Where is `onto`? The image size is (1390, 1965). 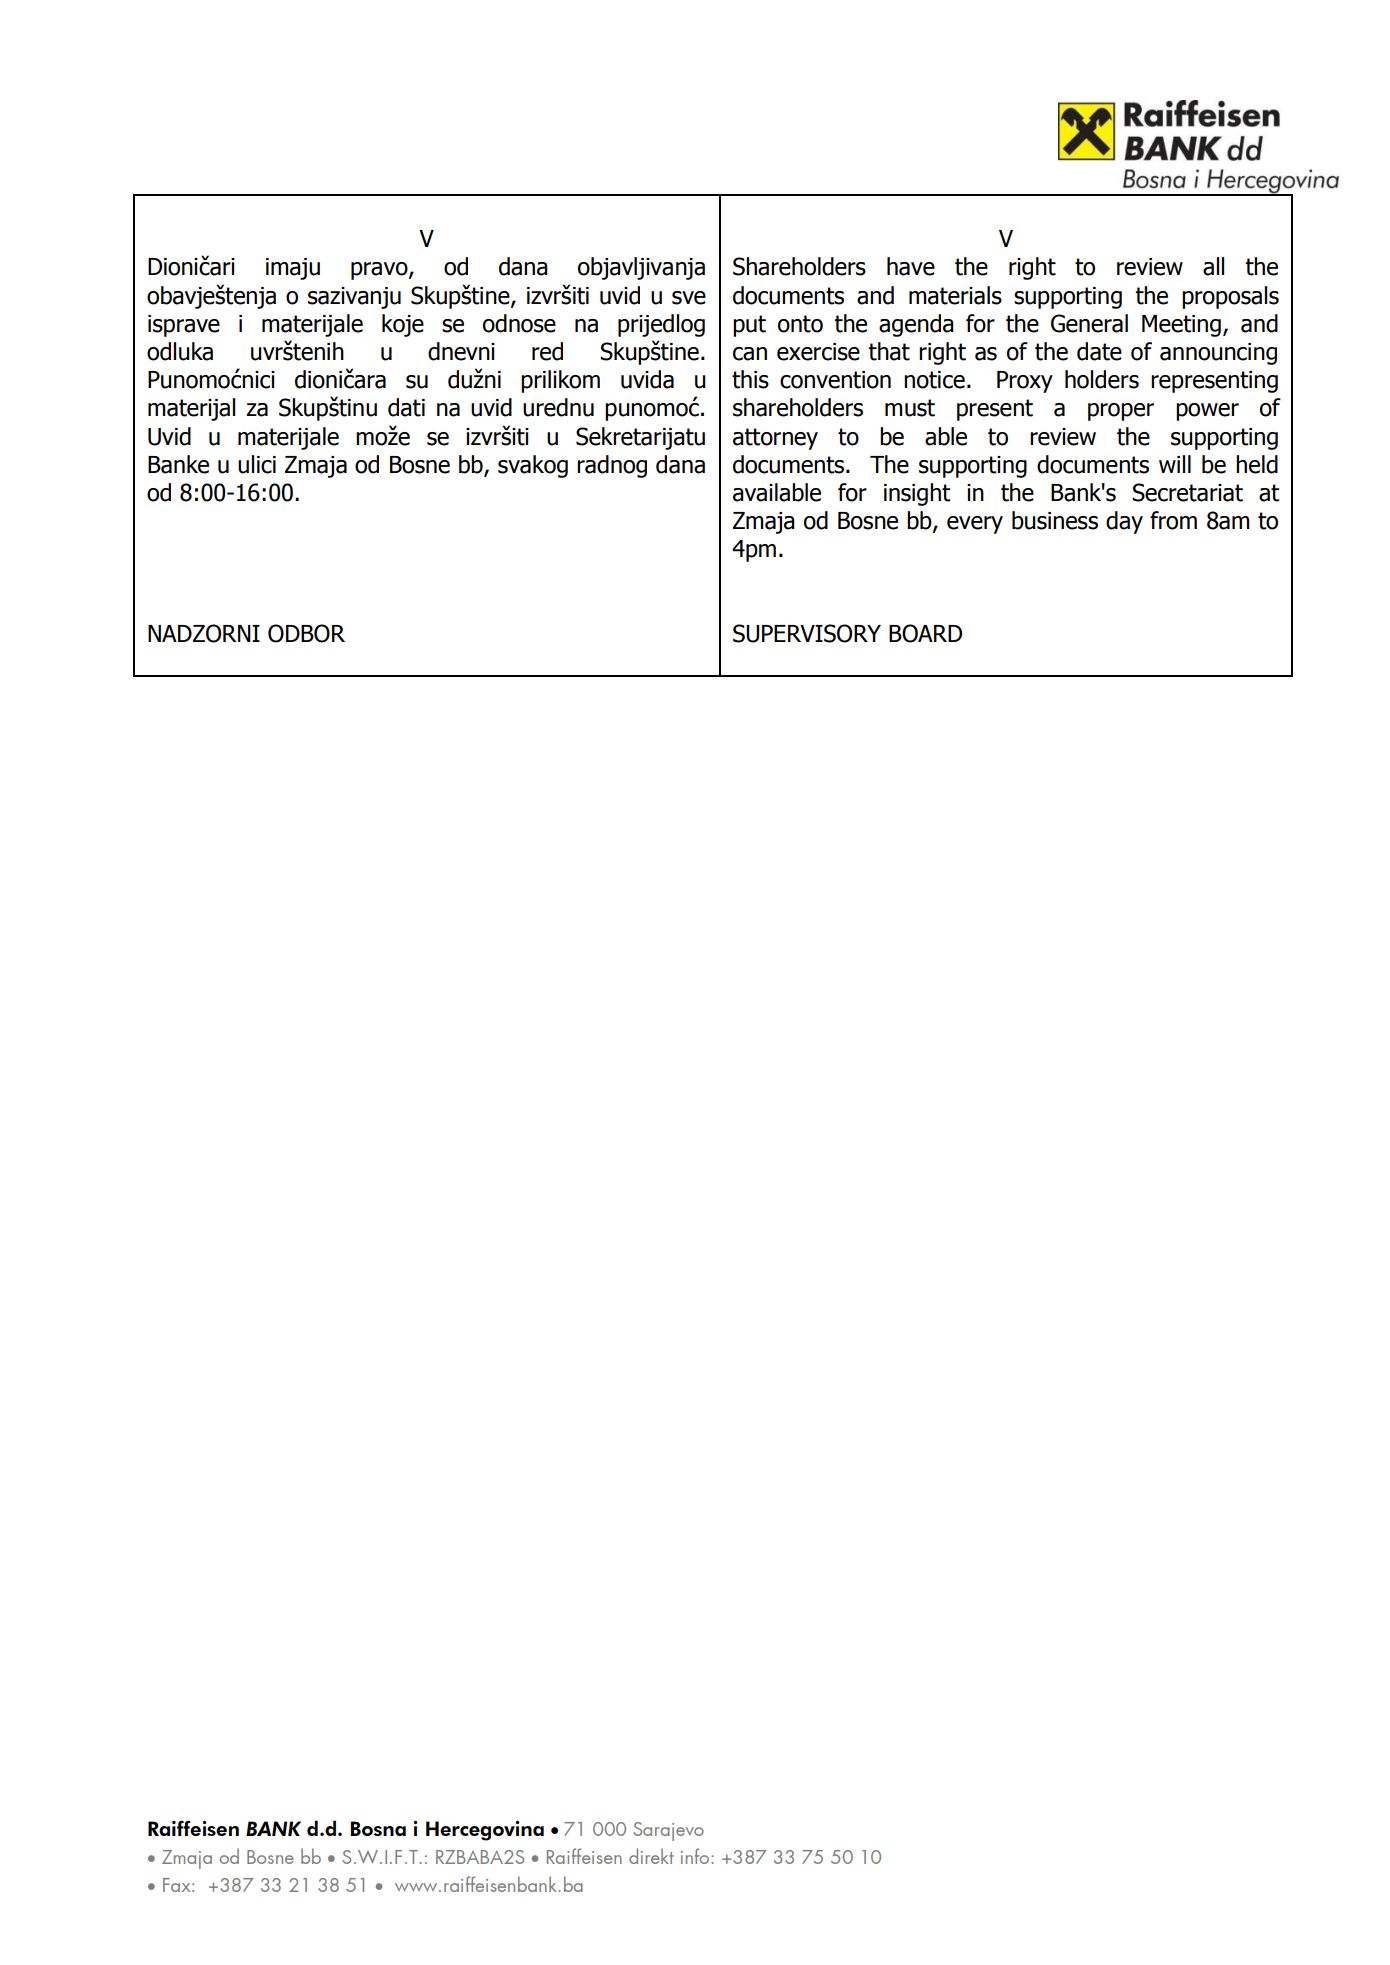
onto is located at coordinates (800, 324).
